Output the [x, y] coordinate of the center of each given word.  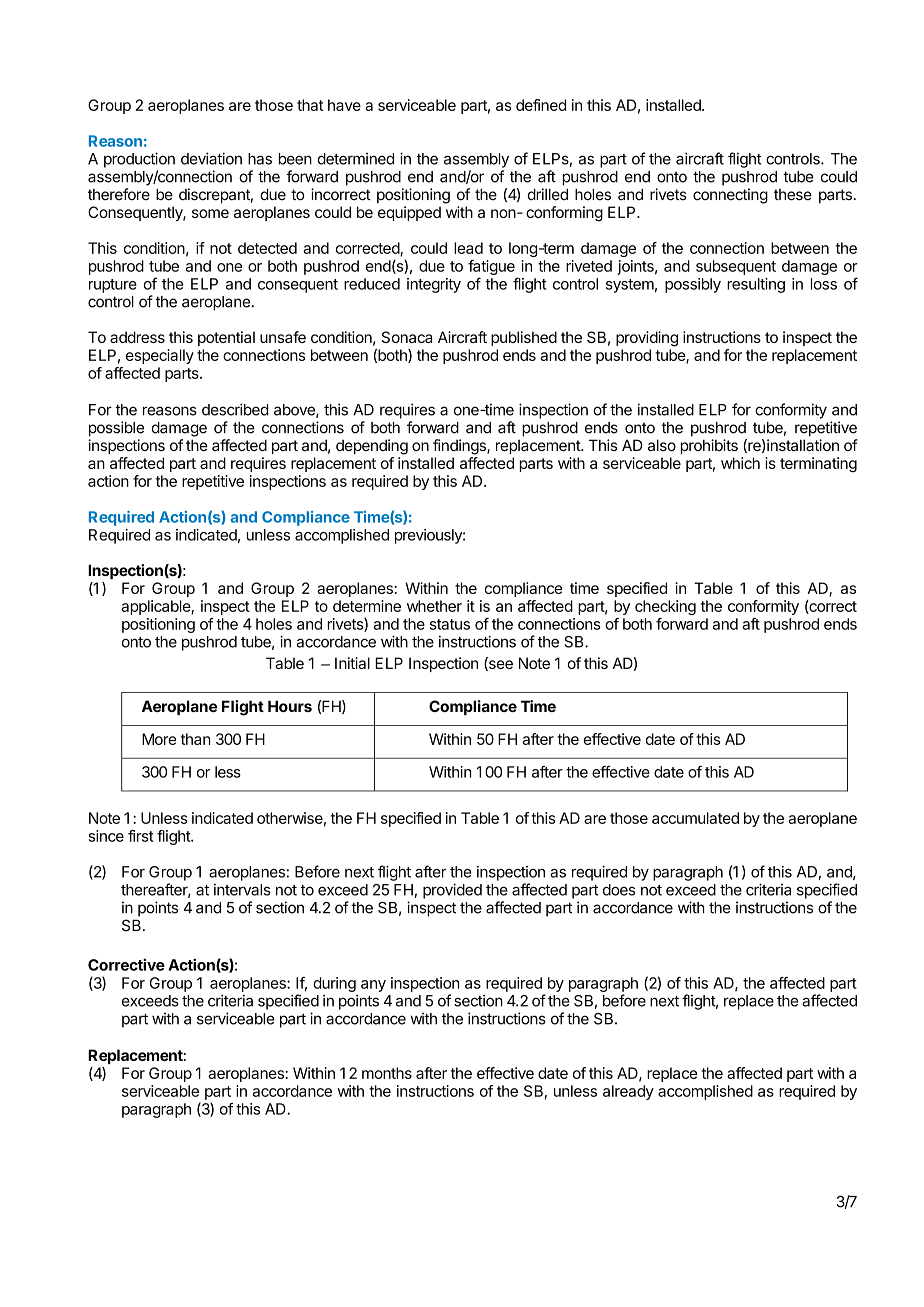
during [334, 984]
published [524, 338]
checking [665, 607]
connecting [730, 196]
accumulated [695, 818]
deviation [211, 158]
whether [434, 606]
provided [452, 891]
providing [647, 339]
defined [541, 105]
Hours [290, 706]
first [141, 836]
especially [160, 356]
